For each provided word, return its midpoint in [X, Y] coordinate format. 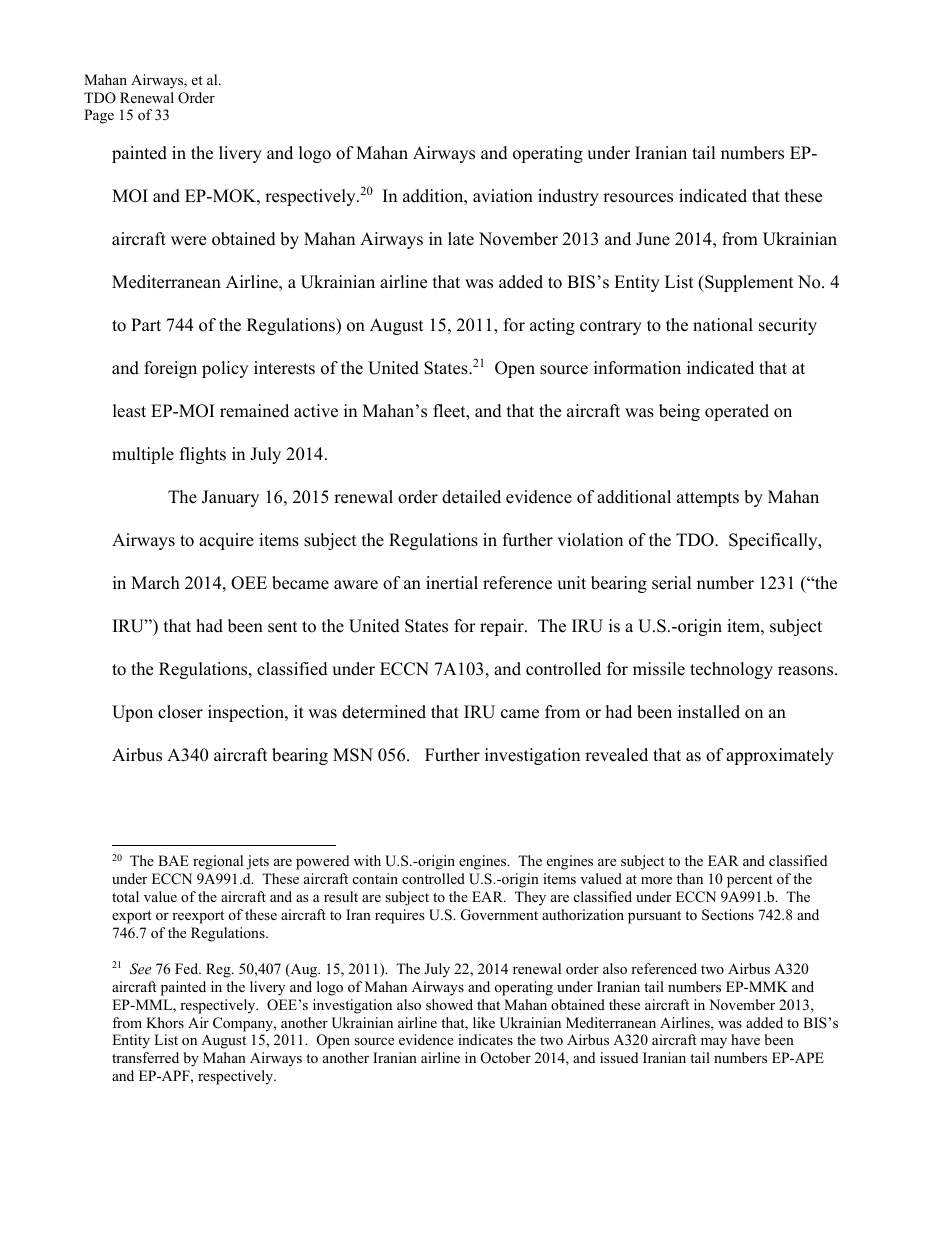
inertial [452, 583]
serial [672, 583]
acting [552, 326]
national [723, 325]
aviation [503, 196]
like [484, 1022]
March [155, 583]
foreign [170, 369]
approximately [780, 756]
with [367, 860]
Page [99, 116]
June [653, 239]
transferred [145, 1057]
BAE [173, 860]
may [714, 1043]
